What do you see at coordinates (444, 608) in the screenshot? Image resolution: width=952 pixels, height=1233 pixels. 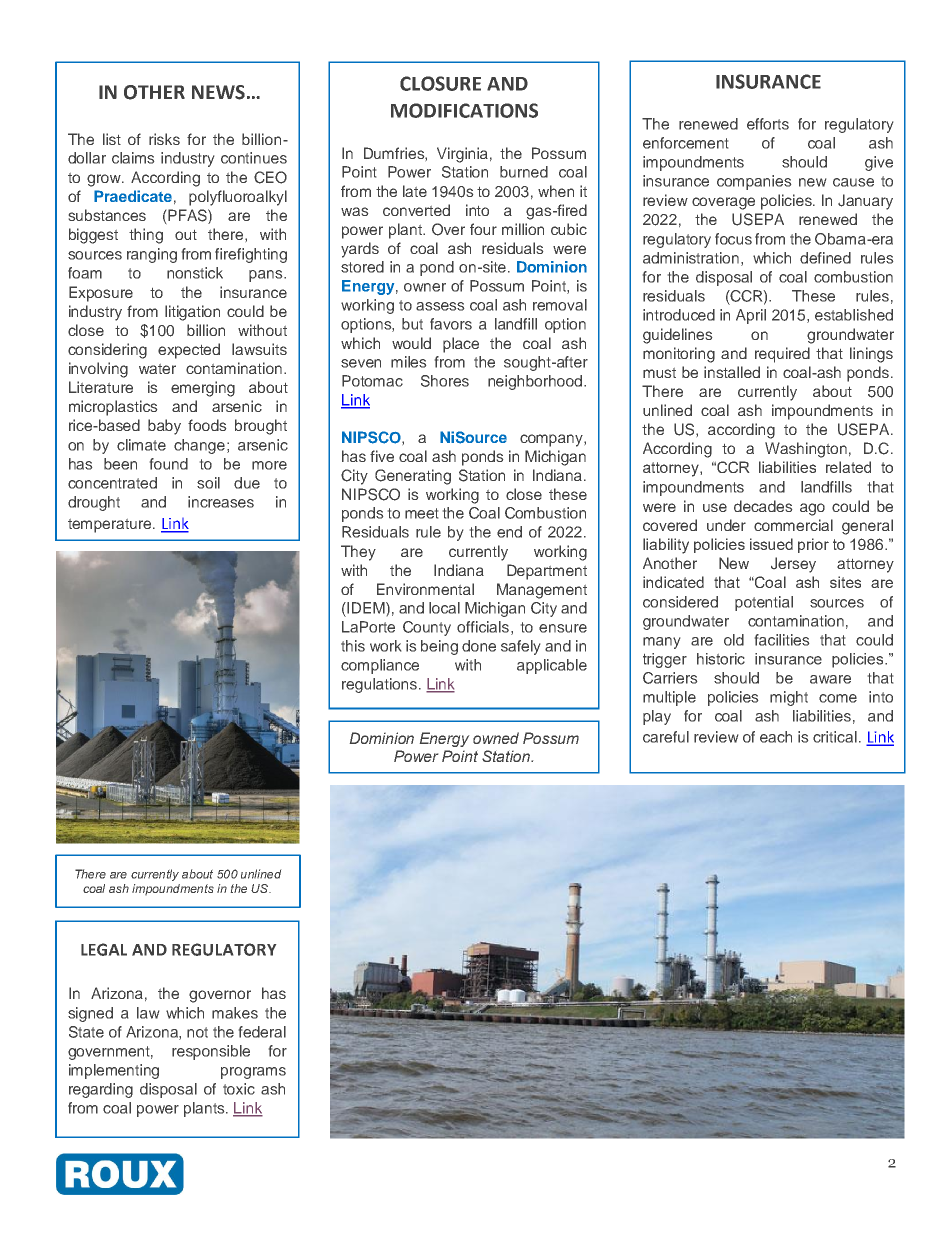 I see `local` at bounding box center [444, 608].
